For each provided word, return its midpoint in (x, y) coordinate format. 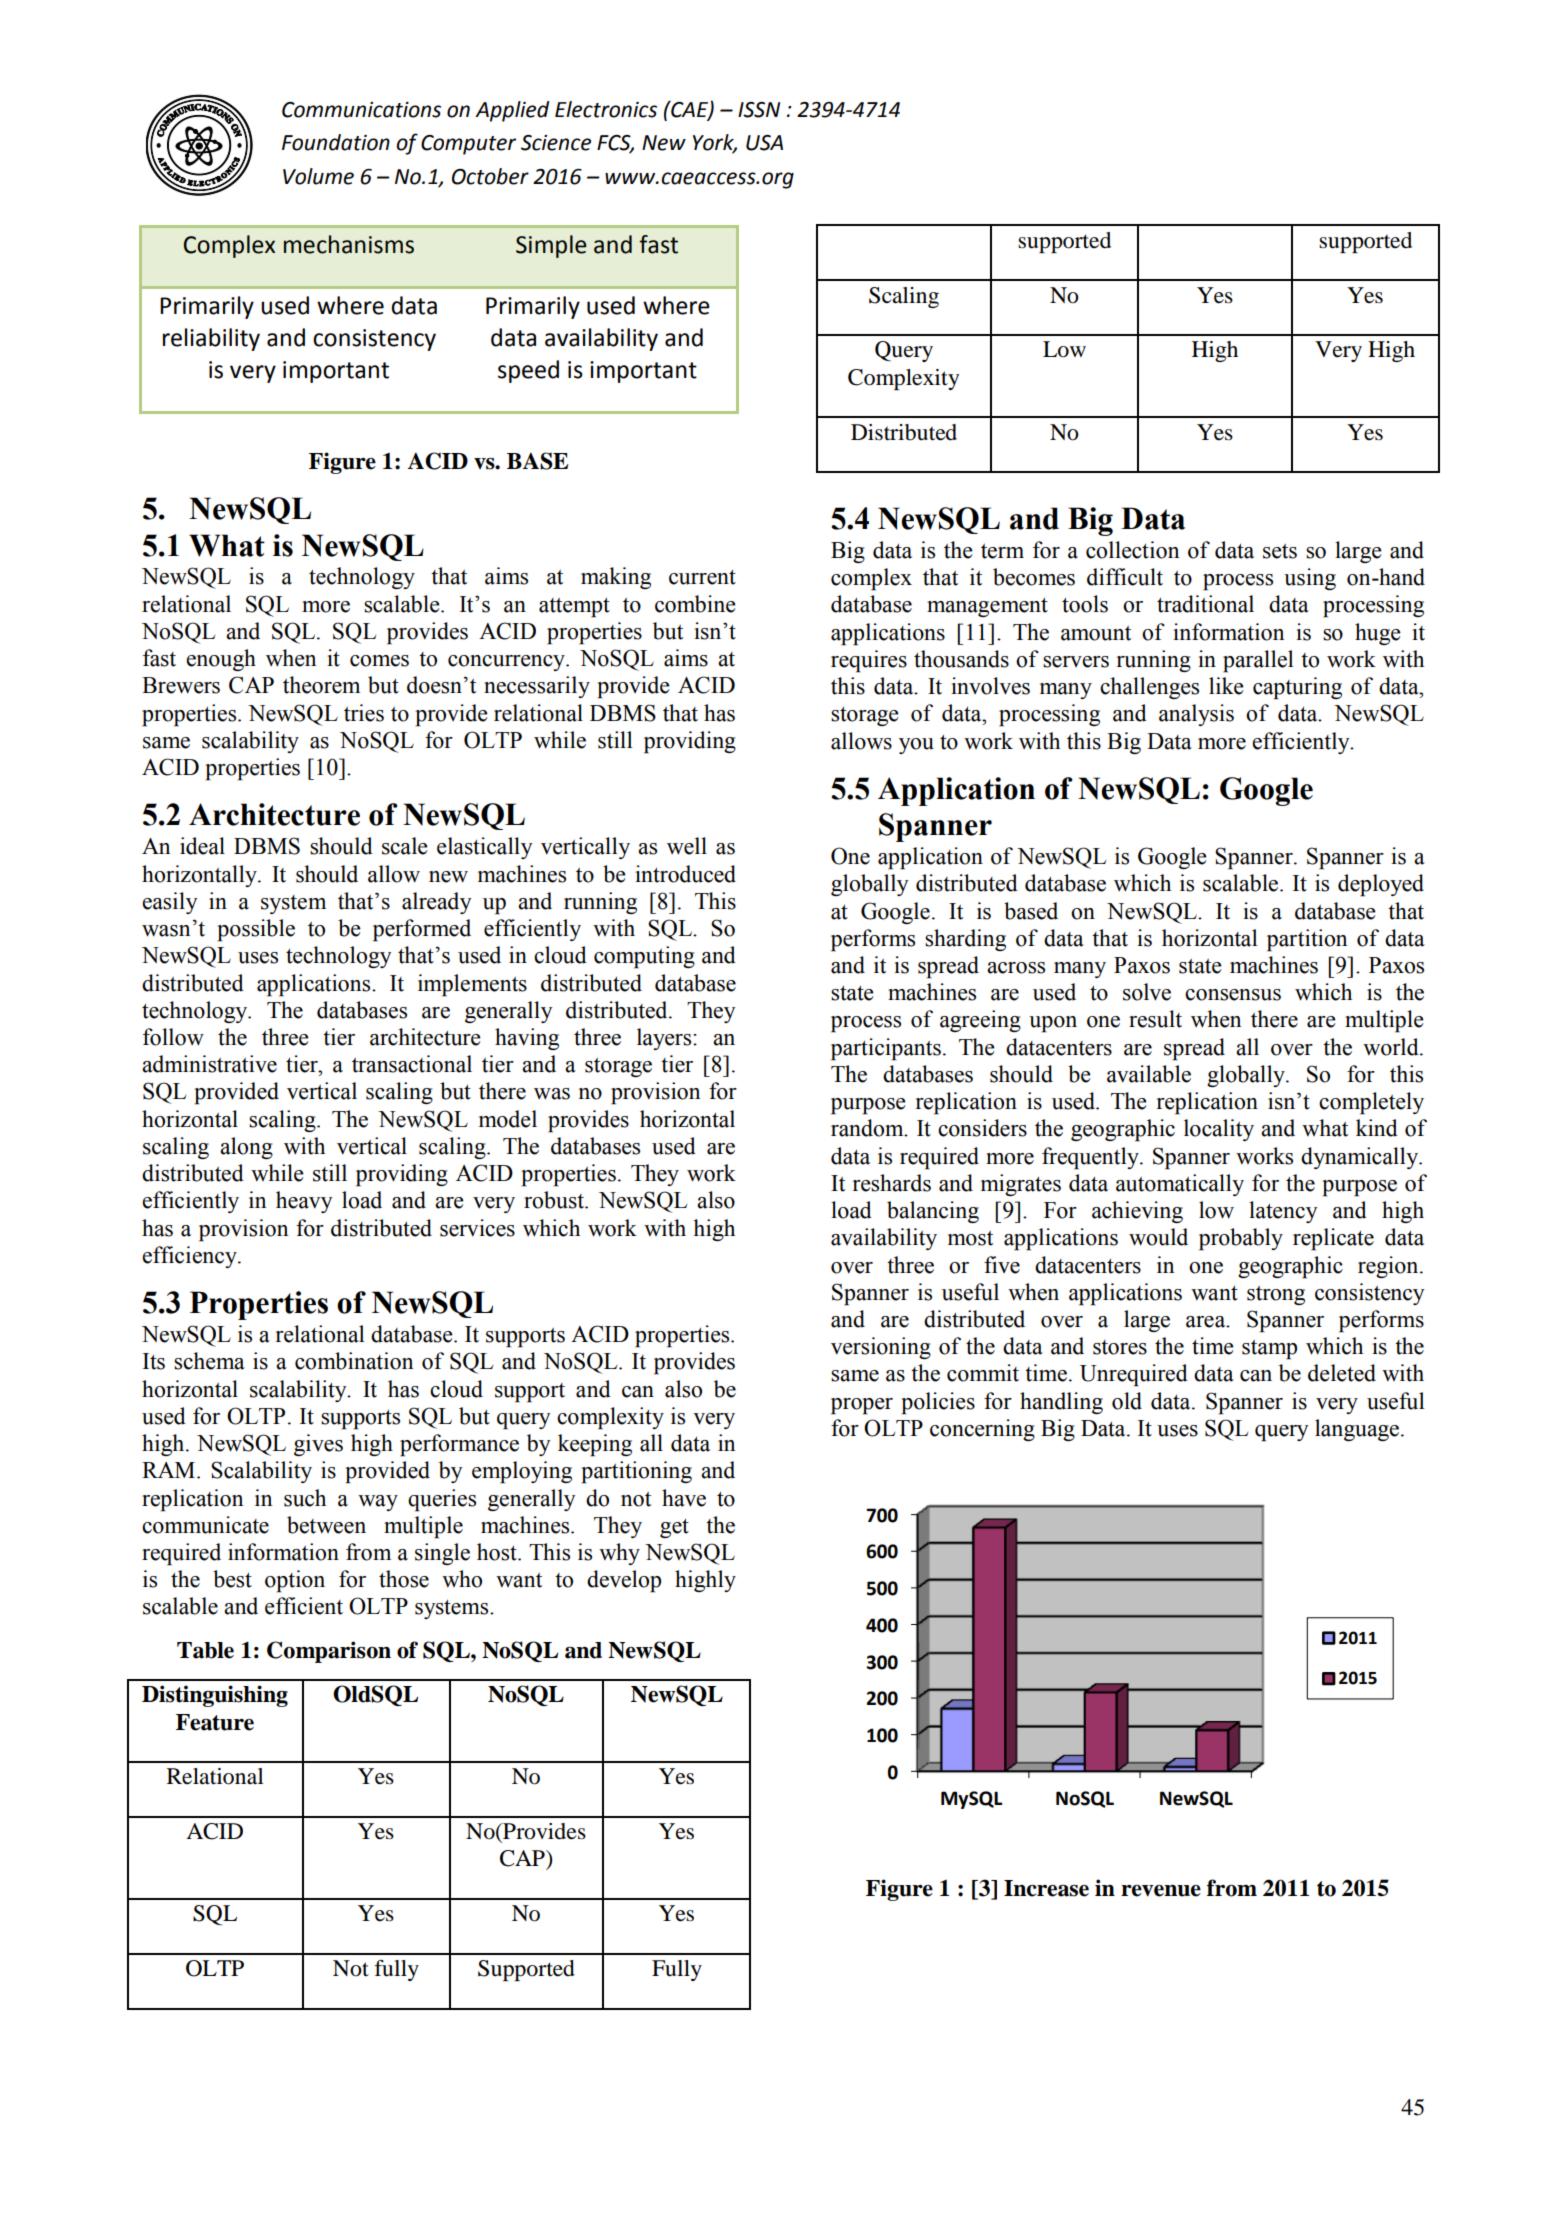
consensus (1233, 995)
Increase (1046, 1888)
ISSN (759, 110)
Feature (215, 1722)
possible (256, 930)
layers (665, 1039)
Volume (318, 176)
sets (1280, 551)
